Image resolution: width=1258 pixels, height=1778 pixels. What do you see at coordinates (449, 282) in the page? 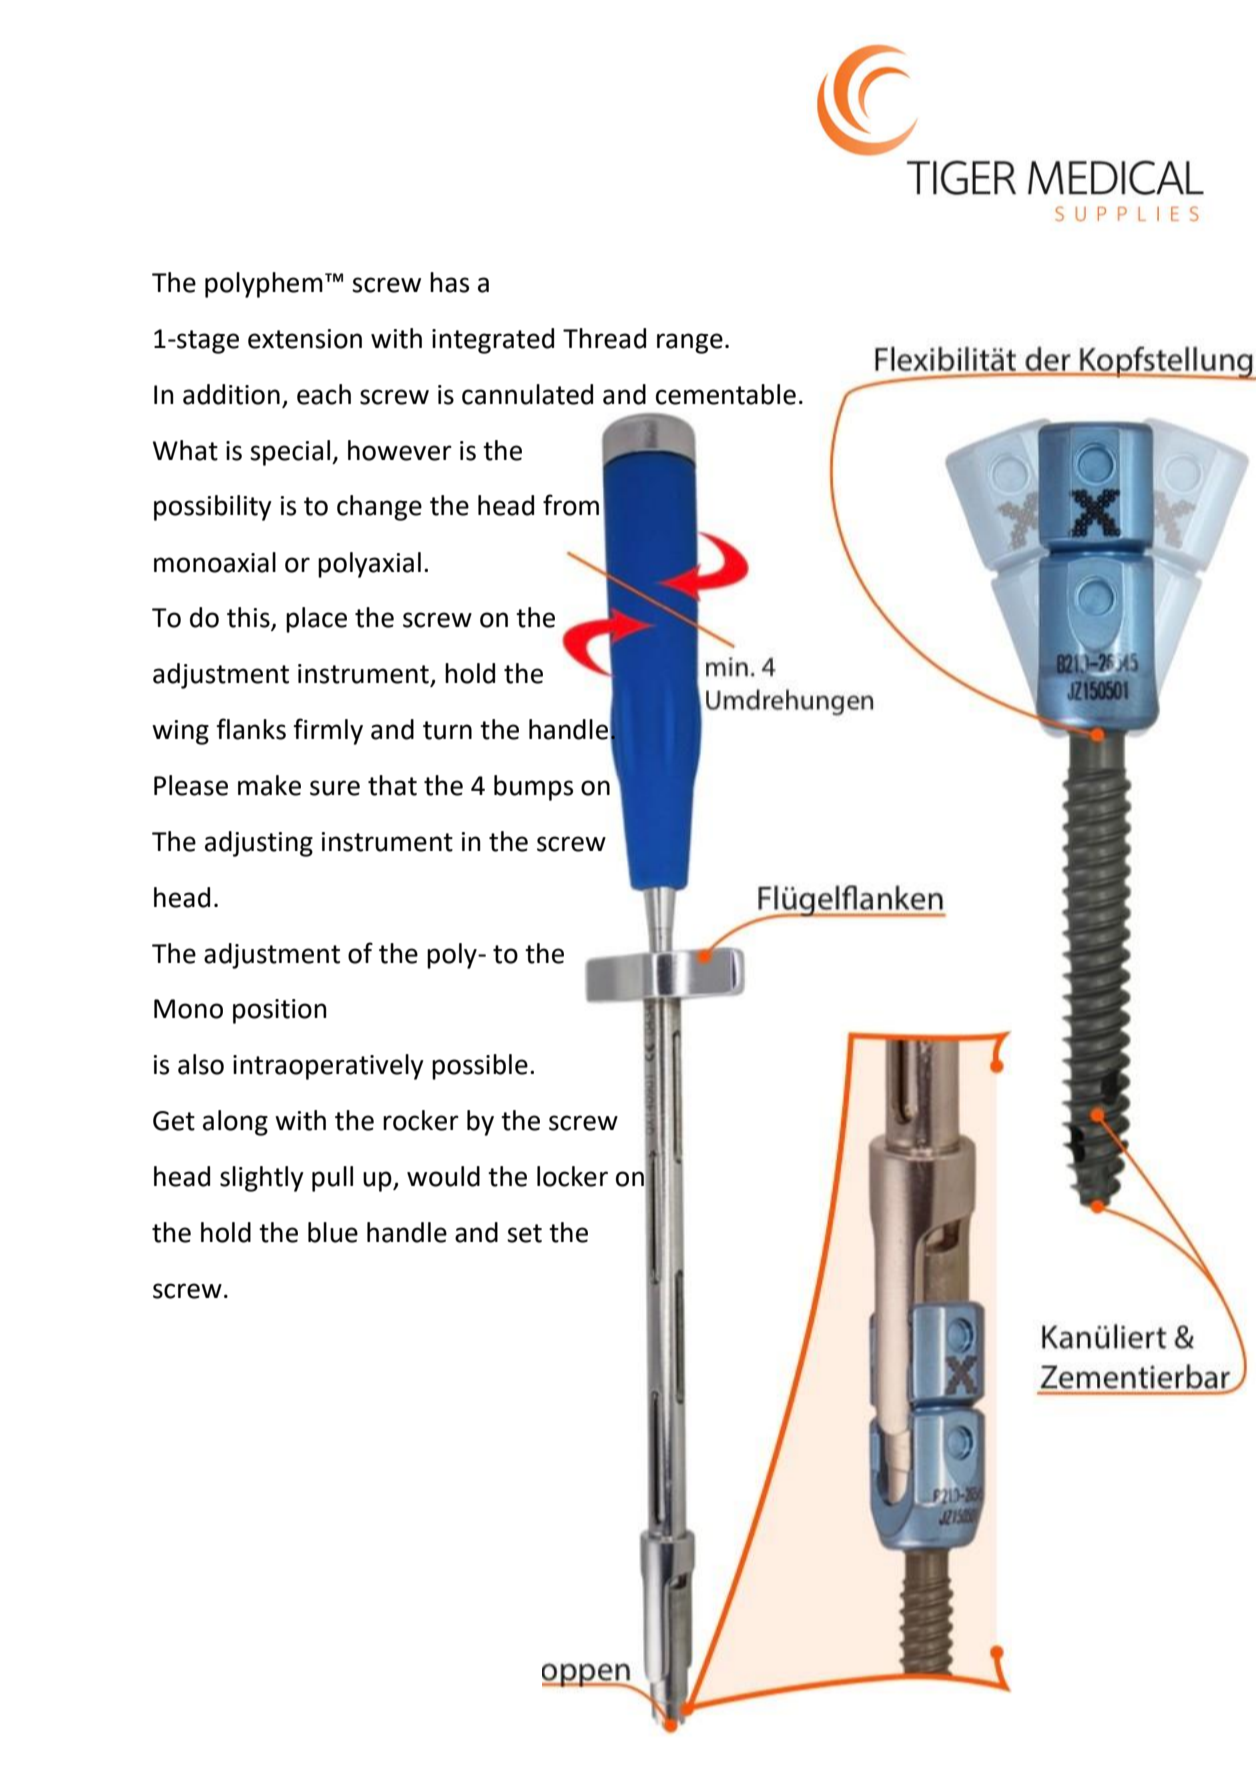
I see `has` at bounding box center [449, 282].
